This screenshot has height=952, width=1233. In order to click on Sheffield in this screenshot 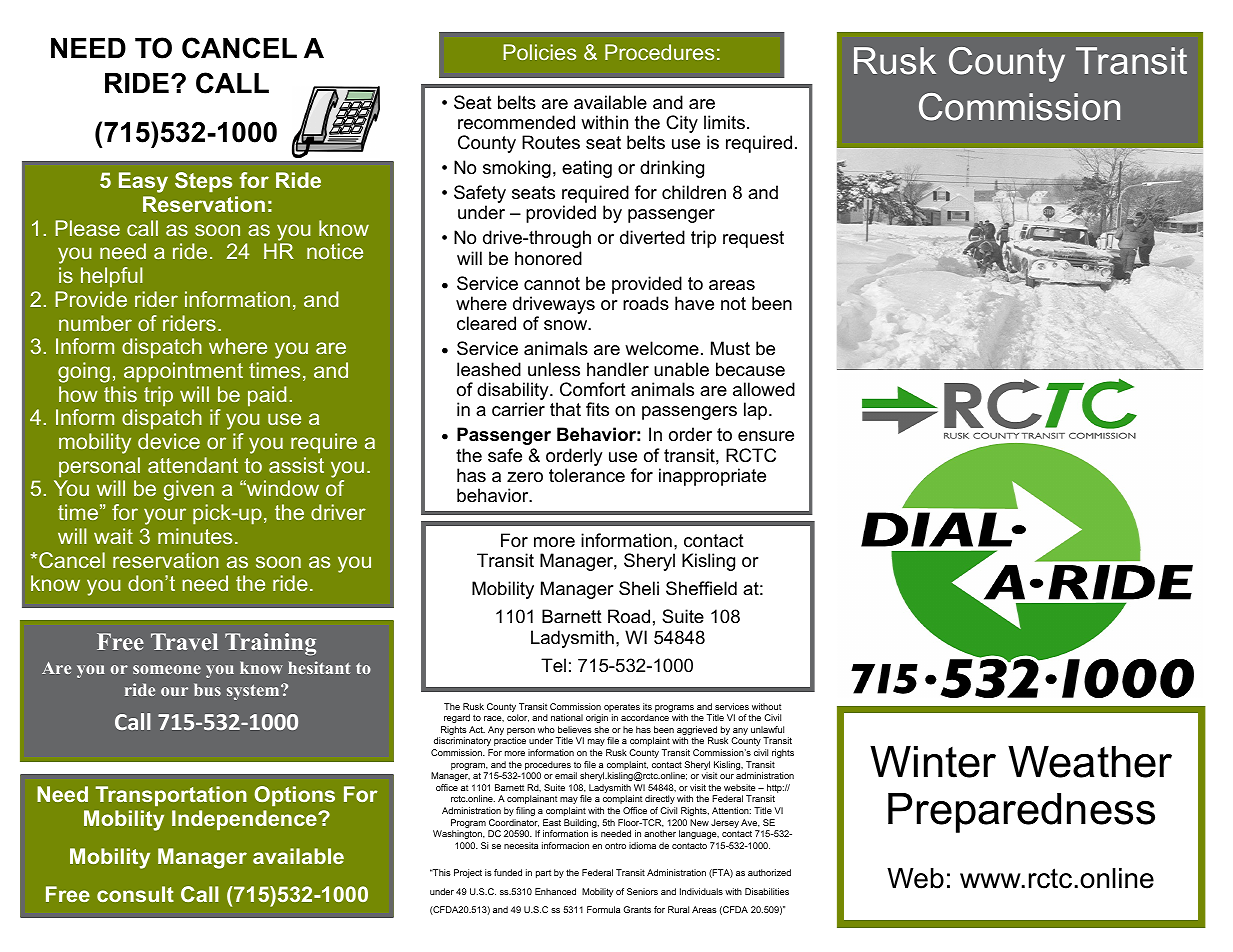, I will do `click(701, 588)`.
